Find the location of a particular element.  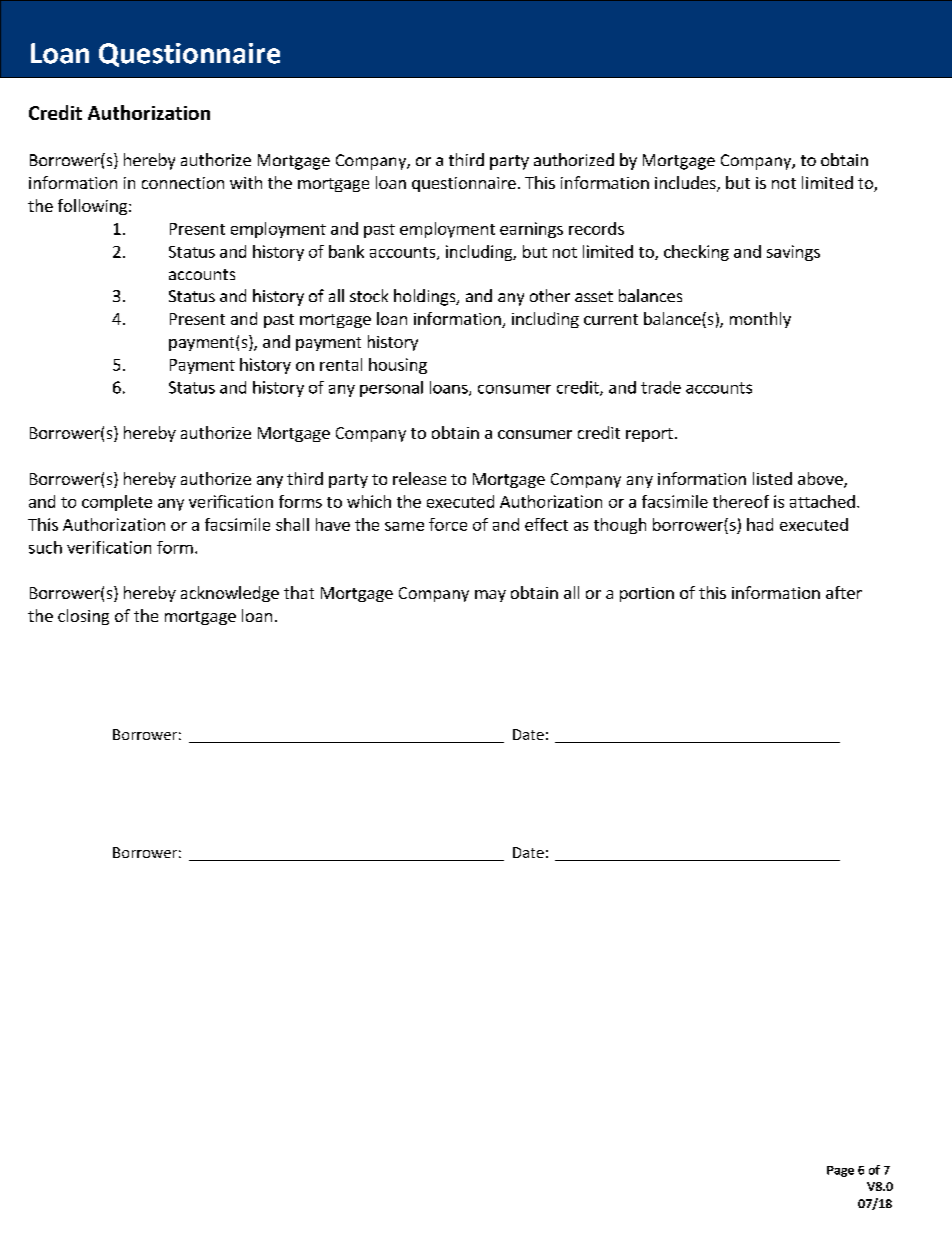

includes is located at coordinates (686, 184).
